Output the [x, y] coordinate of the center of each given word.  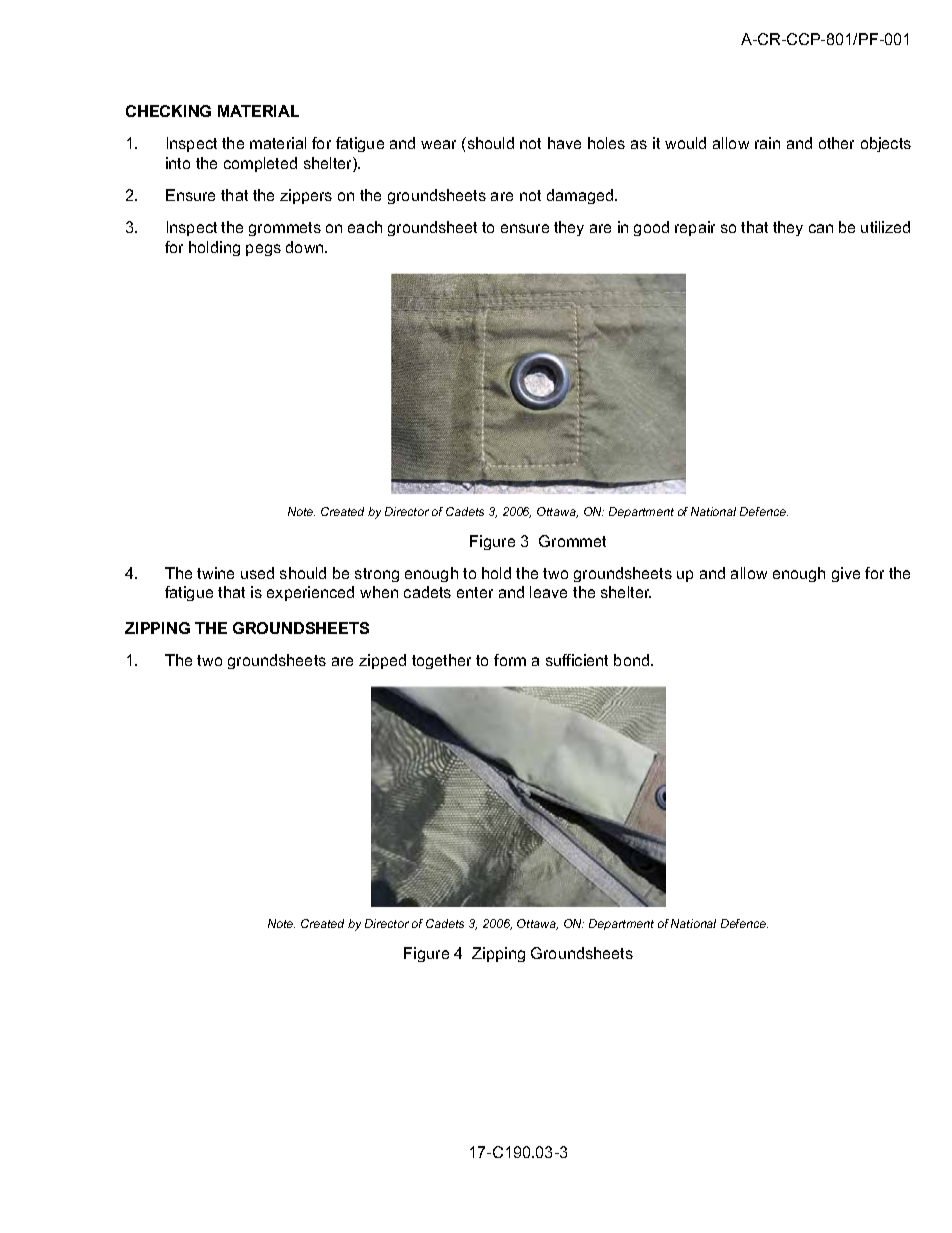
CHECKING [168, 111]
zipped [382, 661]
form [510, 660]
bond [633, 660]
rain [767, 143]
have [564, 143]
